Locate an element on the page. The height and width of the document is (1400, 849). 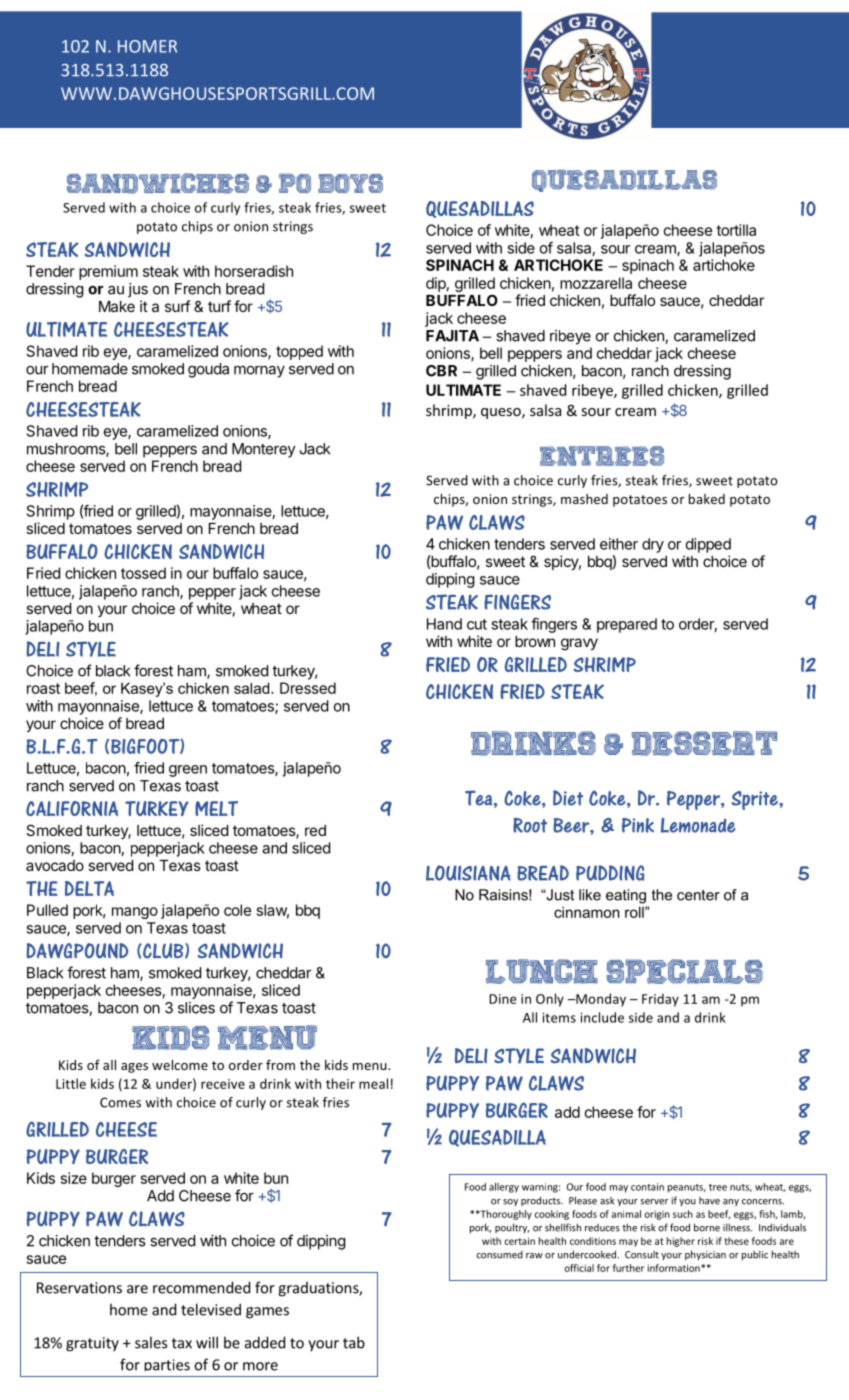
BOYS is located at coordinates (350, 183).
